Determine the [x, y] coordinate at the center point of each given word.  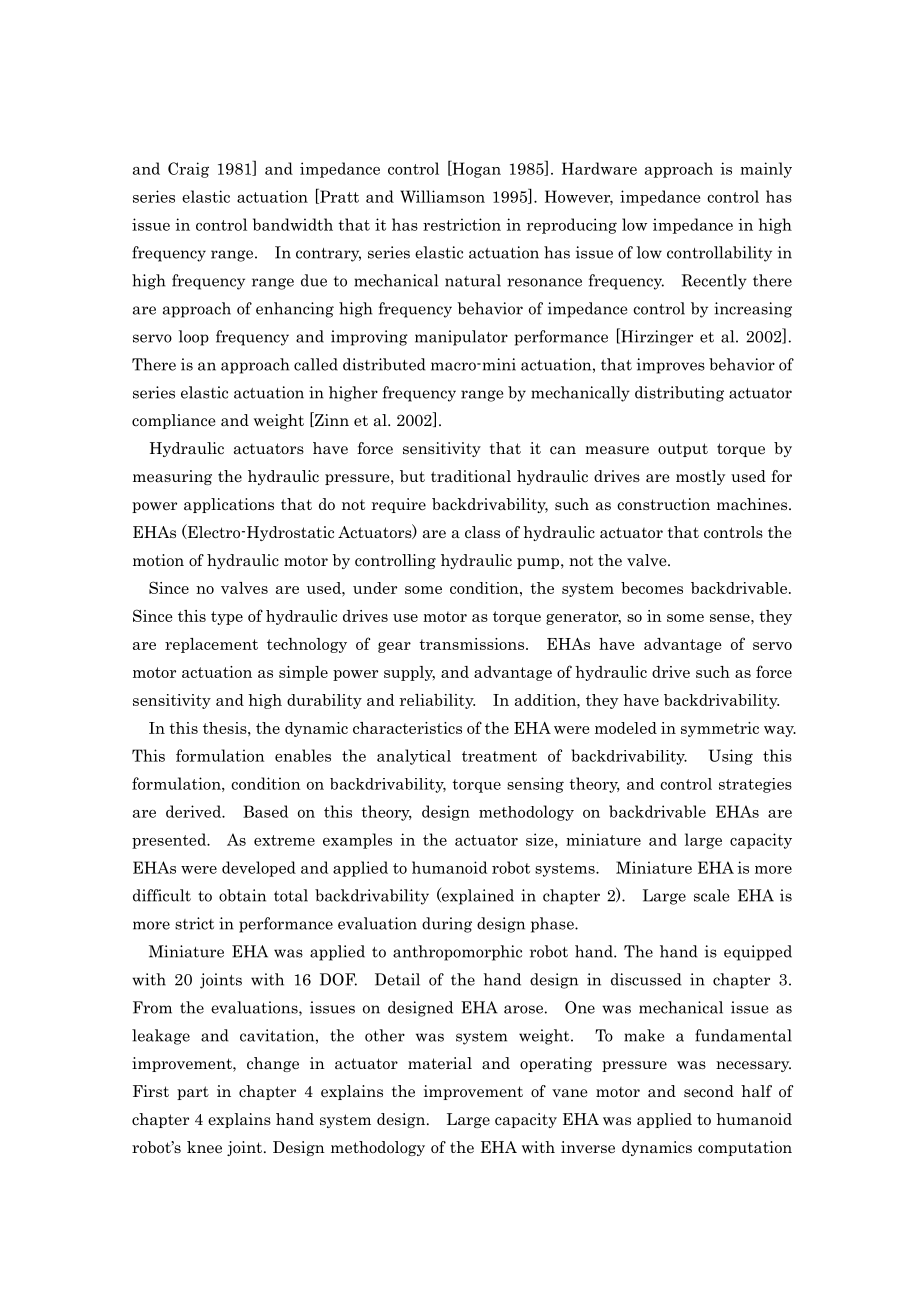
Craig [188, 170]
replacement [211, 645]
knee [204, 1147]
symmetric [720, 729]
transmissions [473, 644]
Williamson [442, 196]
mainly [766, 170]
